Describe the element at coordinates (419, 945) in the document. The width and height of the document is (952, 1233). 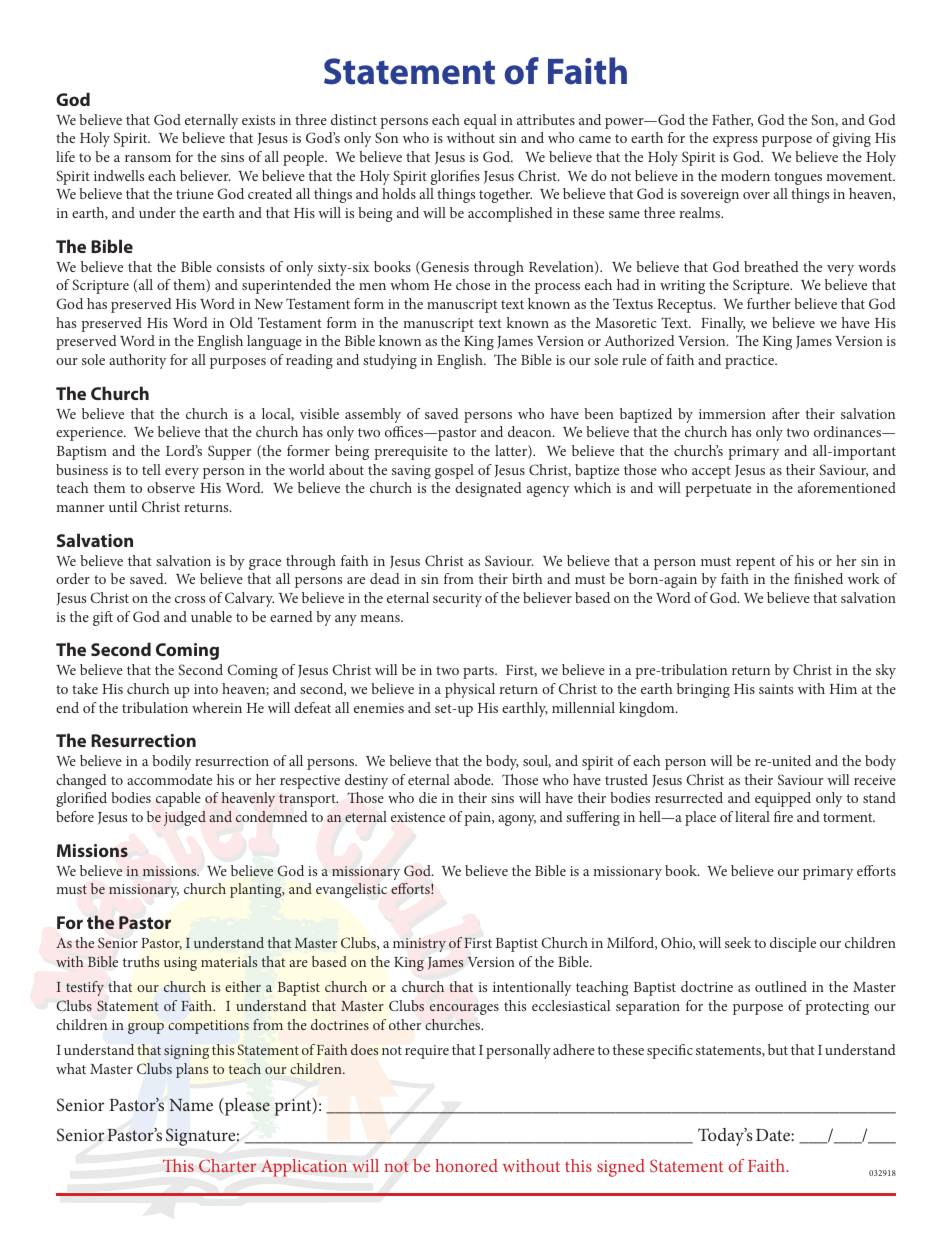
I see `ministry` at that location.
